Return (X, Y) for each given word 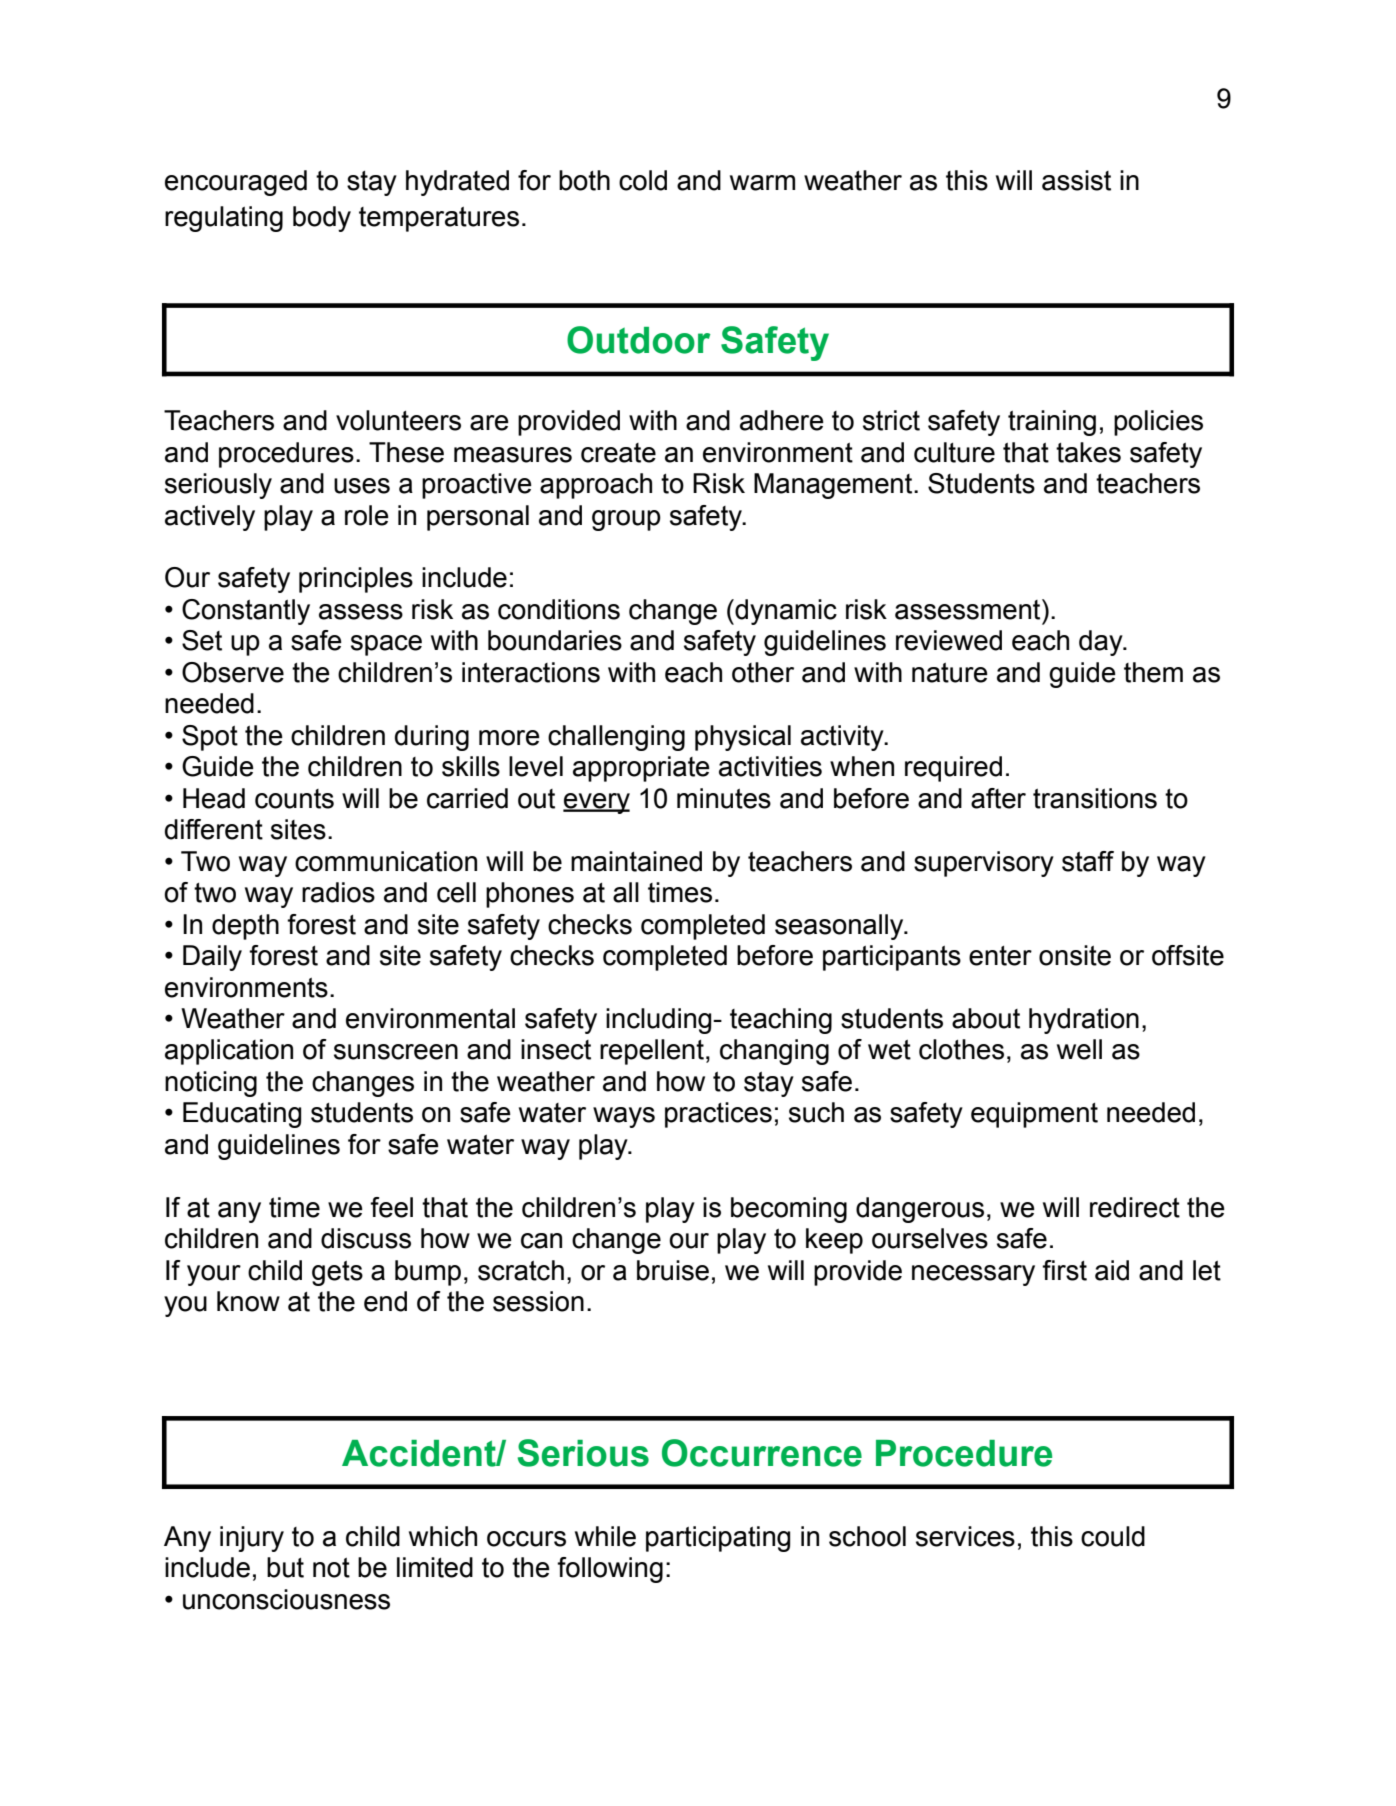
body (322, 219)
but (285, 1567)
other (763, 672)
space (386, 645)
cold (643, 180)
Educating (242, 1115)
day (1102, 643)
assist (1076, 180)
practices (718, 1115)
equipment (1034, 1115)
